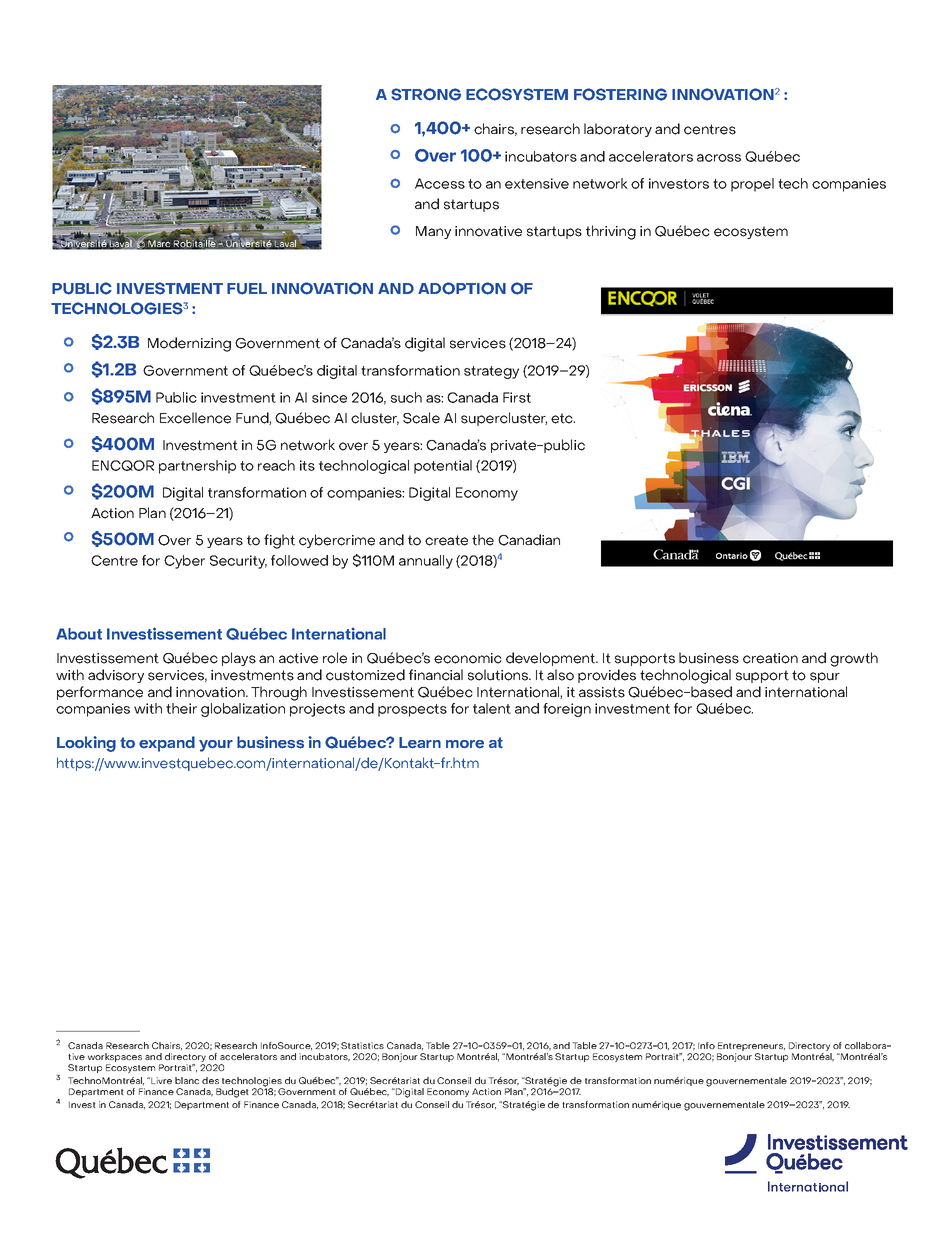  What do you see at coordinates (238, 562) in the document?
I see `Security` at bounding box center [238, 562].
